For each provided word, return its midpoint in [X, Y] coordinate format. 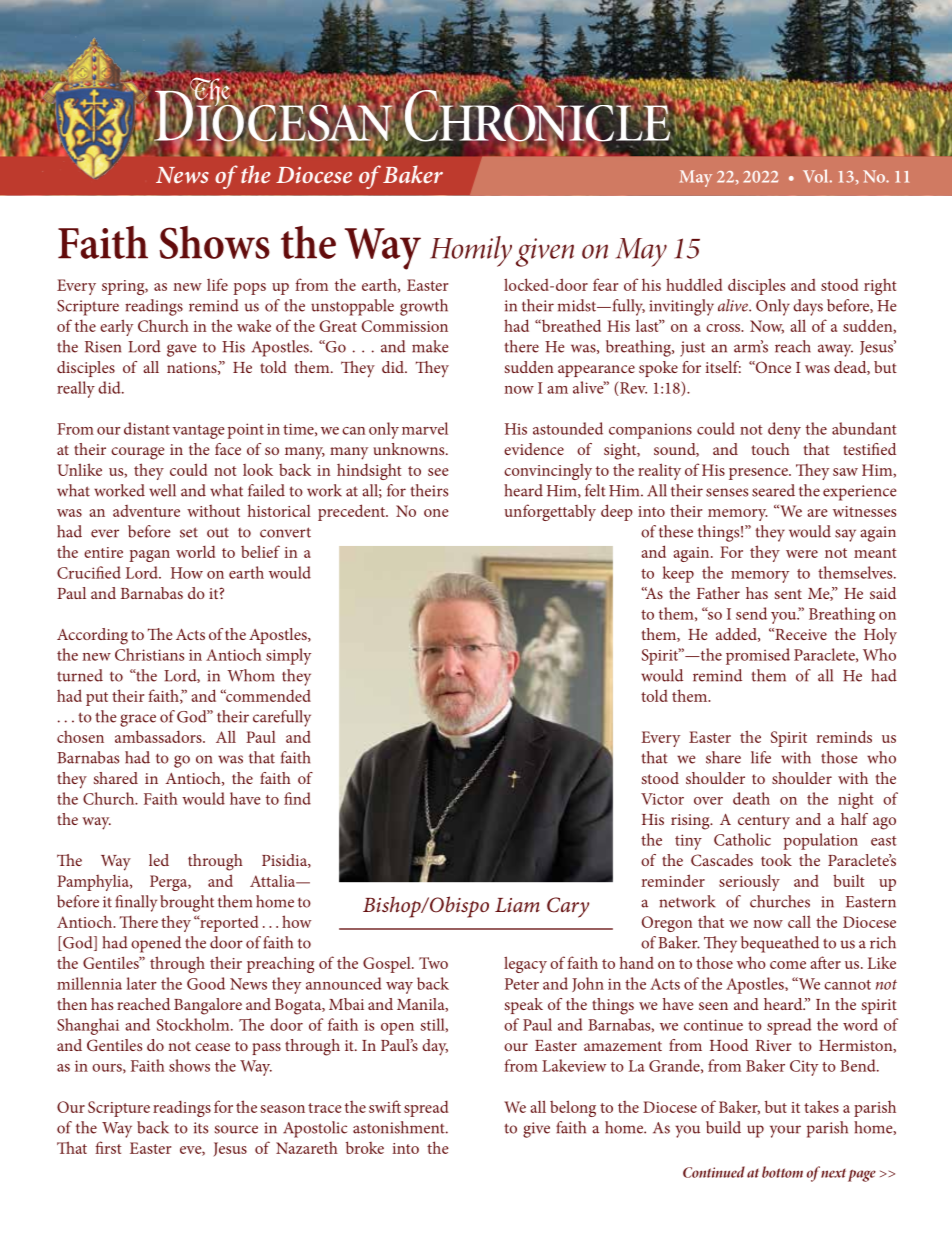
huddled [694, 284]
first [108, 1147]
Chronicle [537, 115]
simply [288, 656]
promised [758, 656]
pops [249, 289]
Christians [149, 654]
